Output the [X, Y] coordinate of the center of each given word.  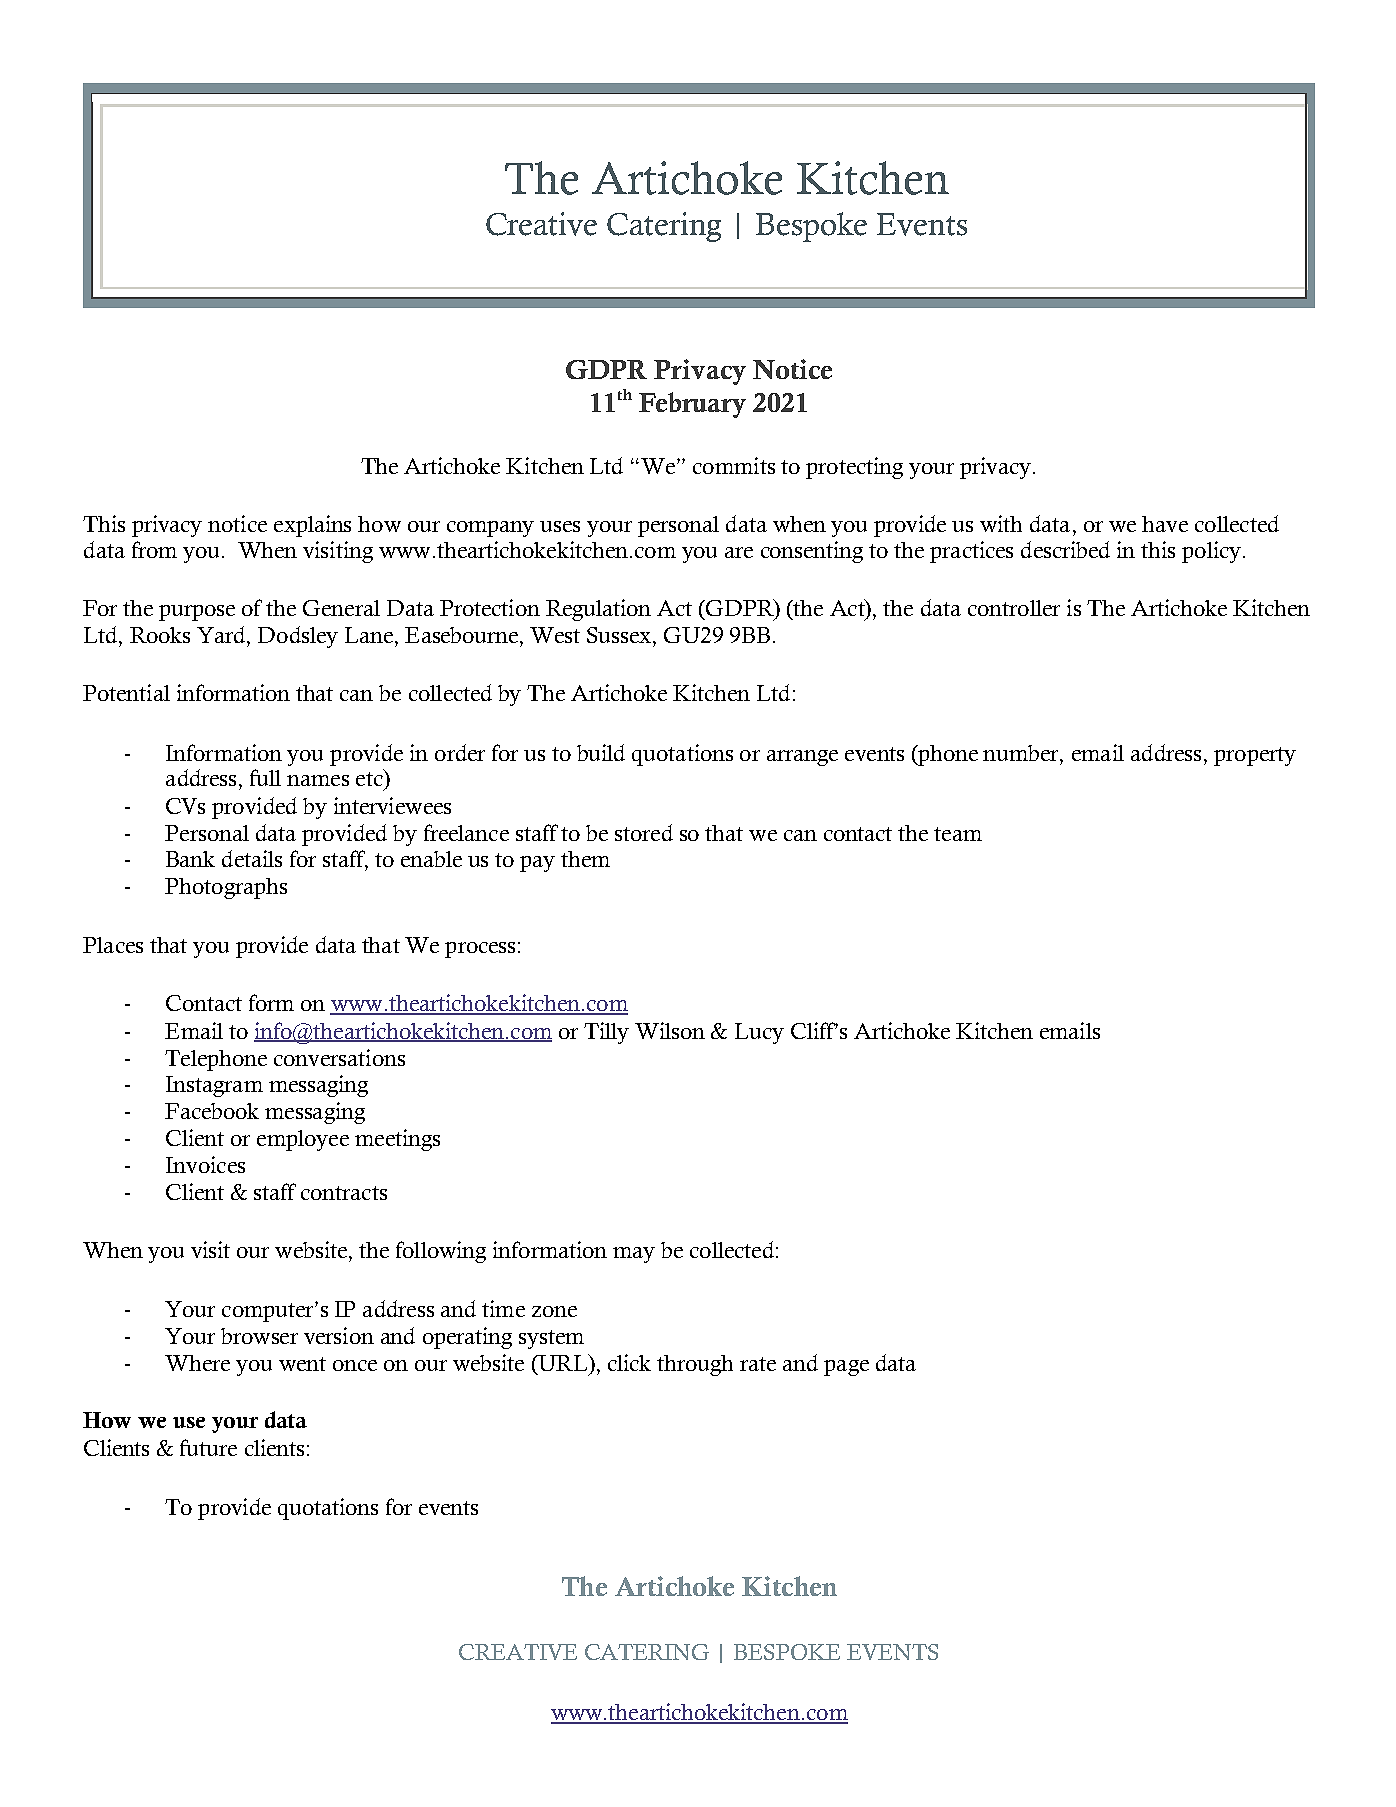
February [692, 405]
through [695, 1365]
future [208, 1447]
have [1165, 524]
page [846, 1368]
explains [312, 526]
